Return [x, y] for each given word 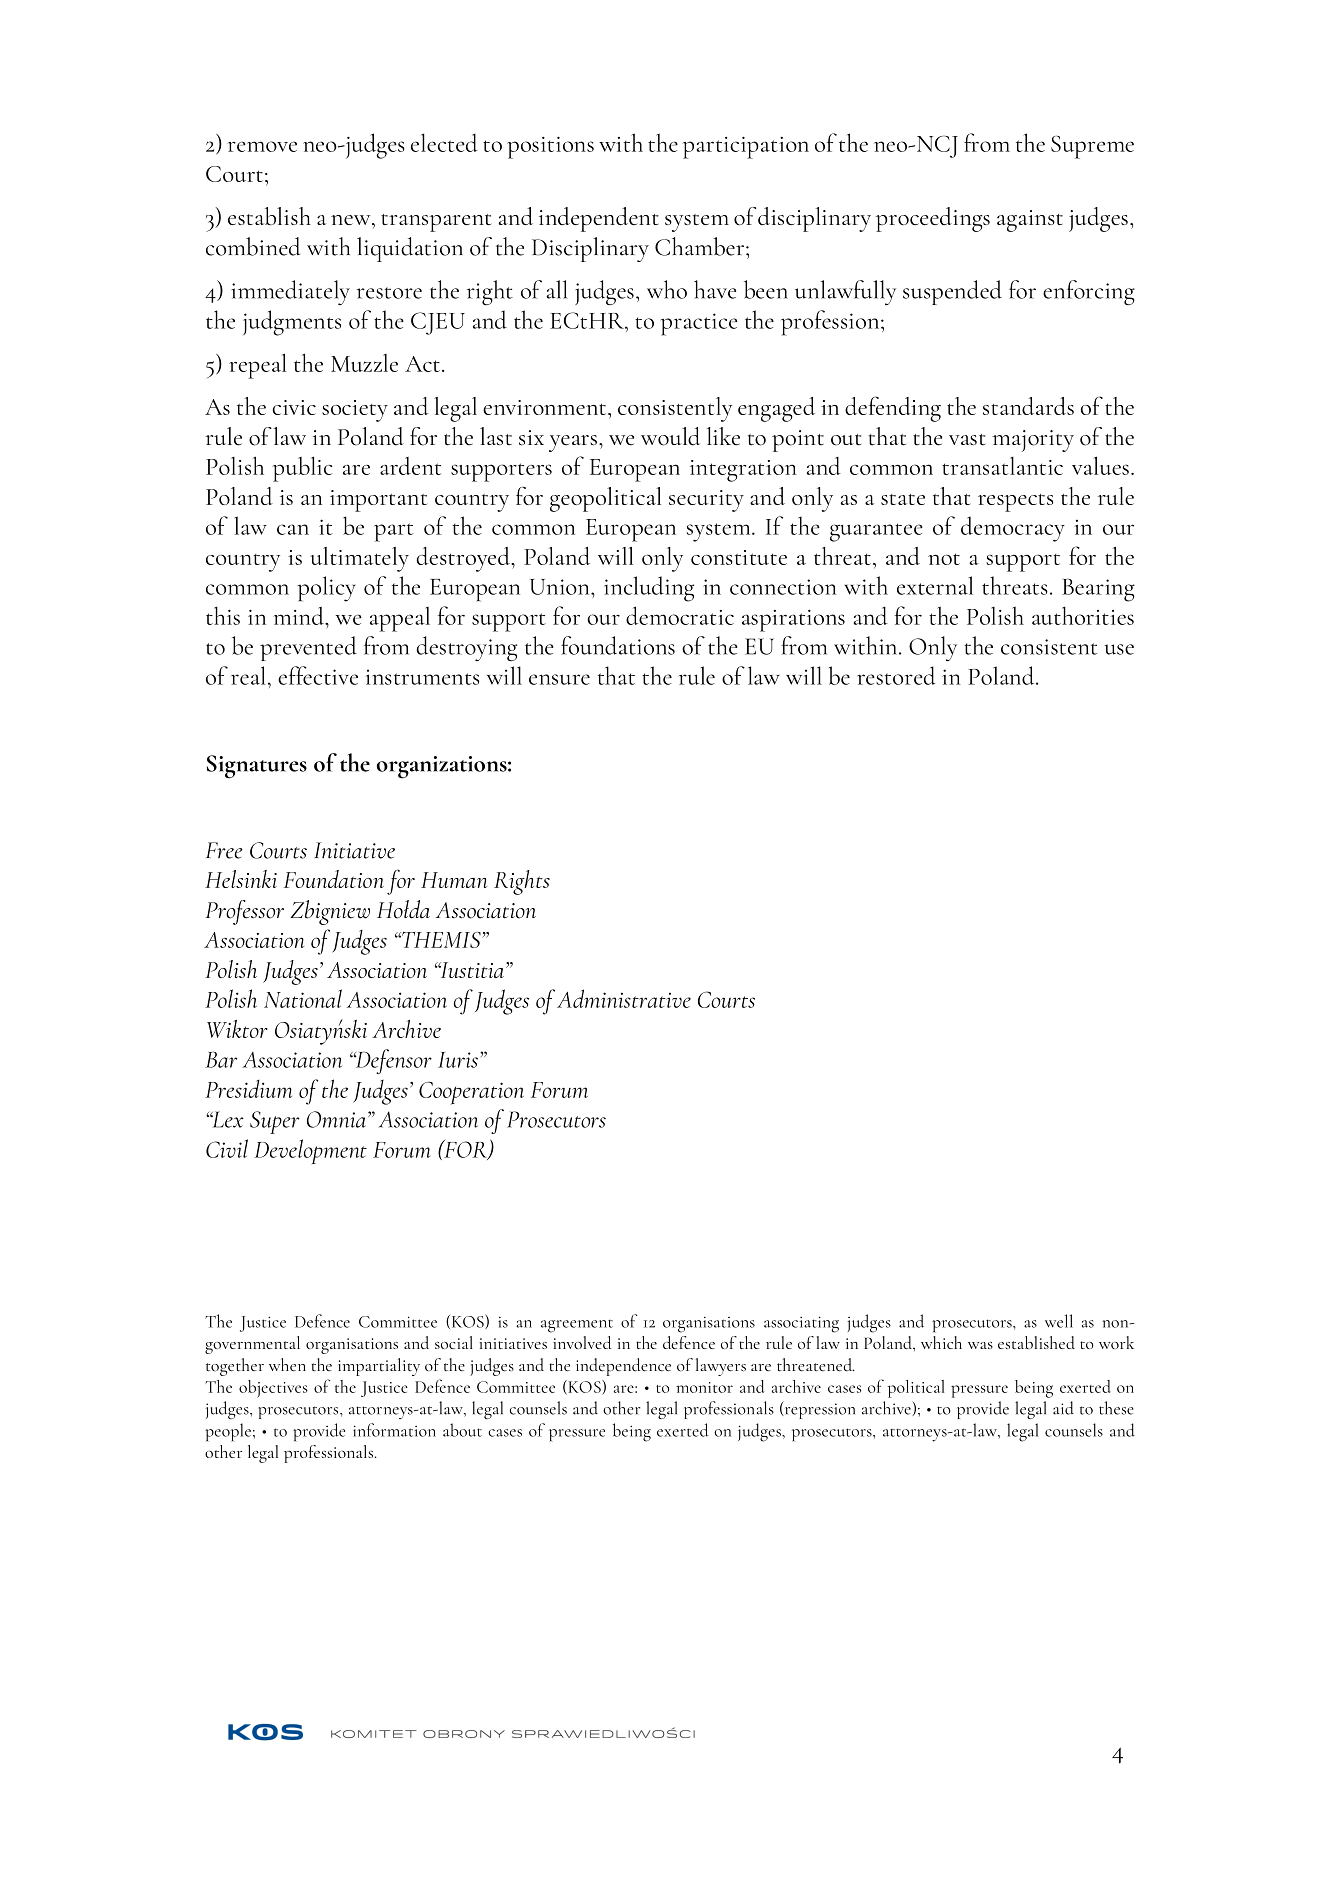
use [1119, 649]
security [706, 501]
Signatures [257, 767]
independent [599, 219]
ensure [559, 679]
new [352, 220]
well [1059, 1321]
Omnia [336, 1119]
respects [1015, 503]
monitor [704, 1387]
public [302, 469]
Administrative [624, 998]
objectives [273, 1389]
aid [1063, 1408]
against [1030, 221]
